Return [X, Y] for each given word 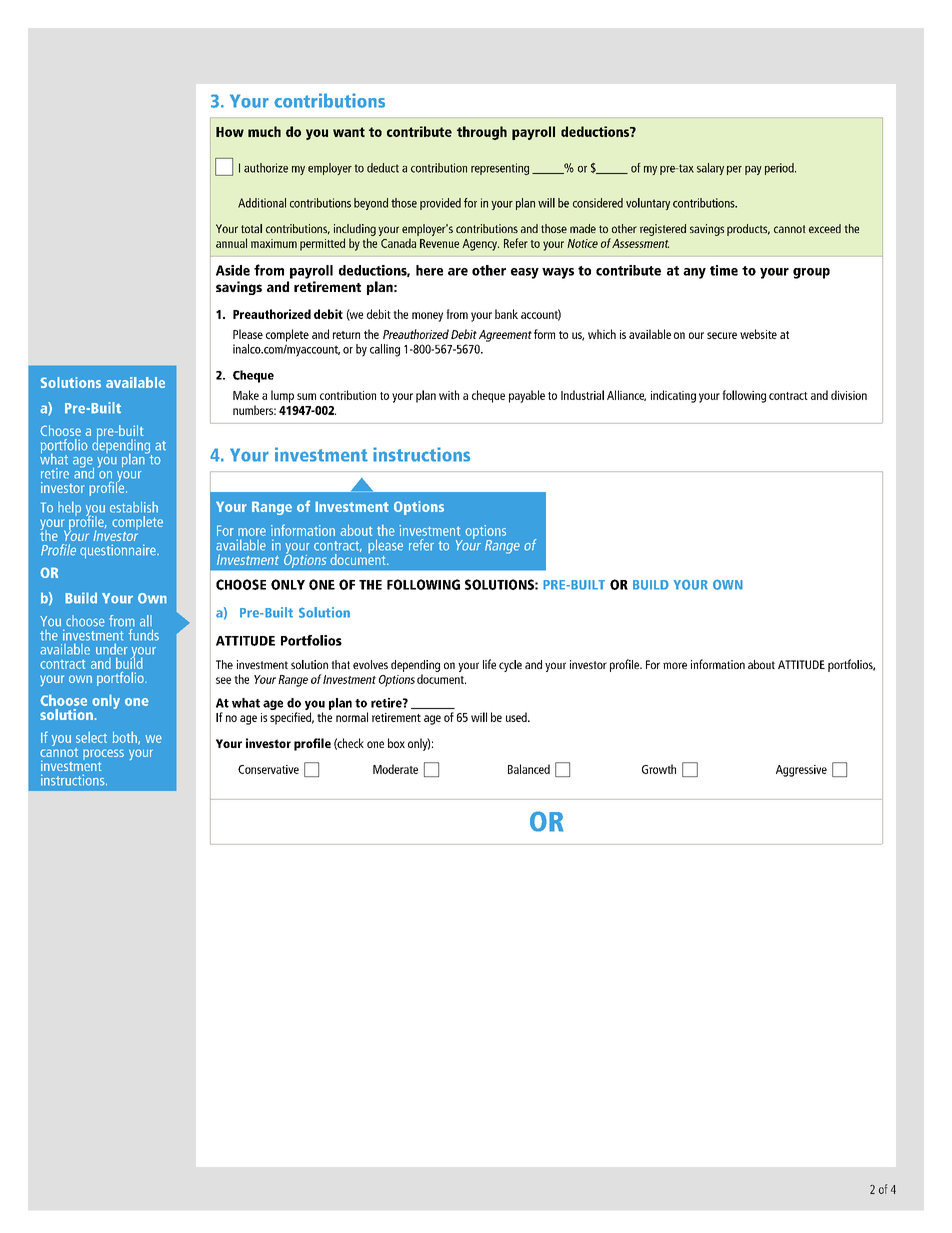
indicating [673, 396]
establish [134, 507]
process [103, 756]
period [780, 169]
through [482, 133]
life [489, 664]
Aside [233, 270]
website [758, 334]
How [230, 132]
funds [144, 635]
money [427, 317]
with [449, 395]
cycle [510, 666]
